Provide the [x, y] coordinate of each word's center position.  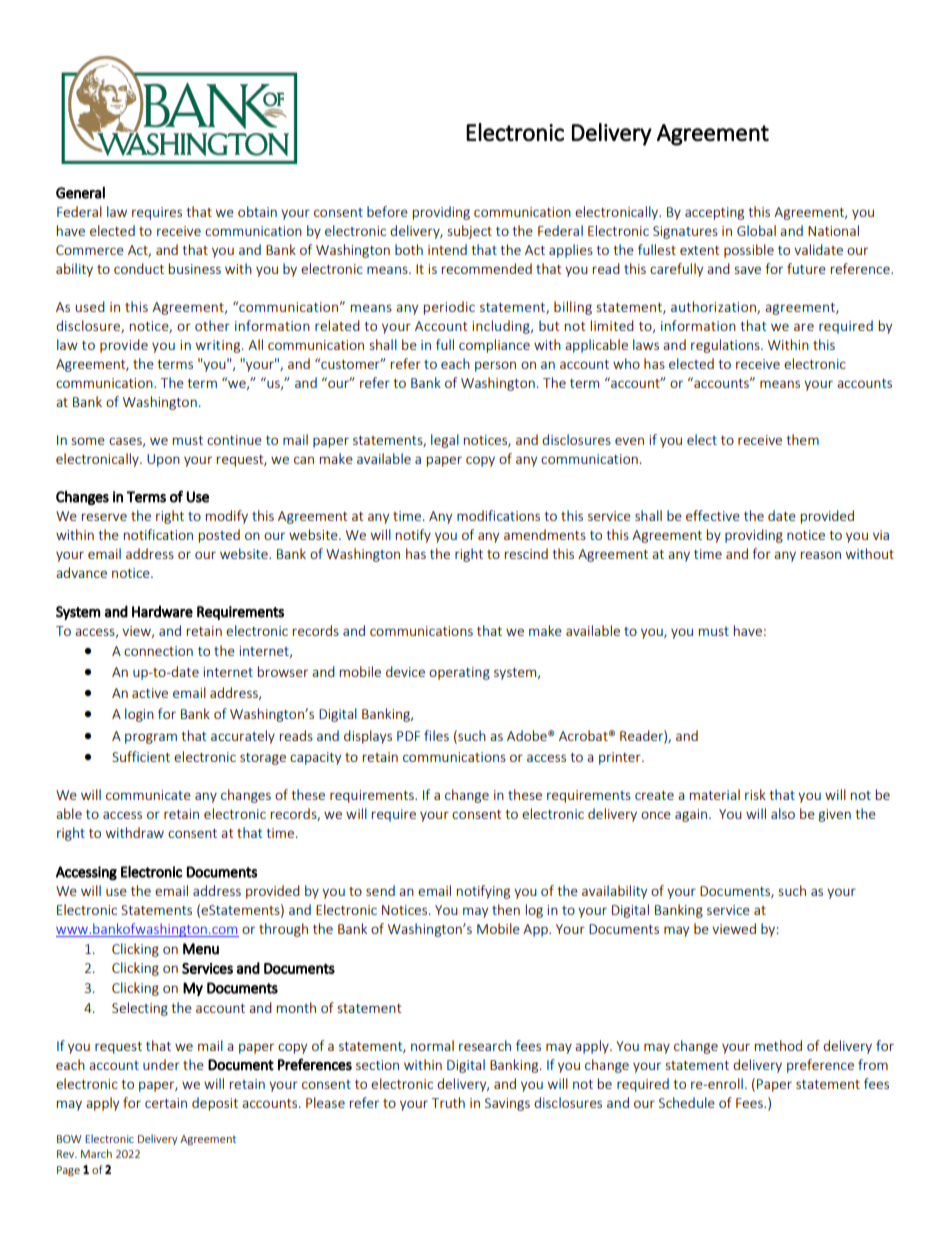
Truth [448, 1102]
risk [755, 794]
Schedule [687, 1102]
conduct [139, 268]
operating [459, 673]
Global [756, 230]
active [150, 693]
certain [166, 1103]
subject [469, 232]
